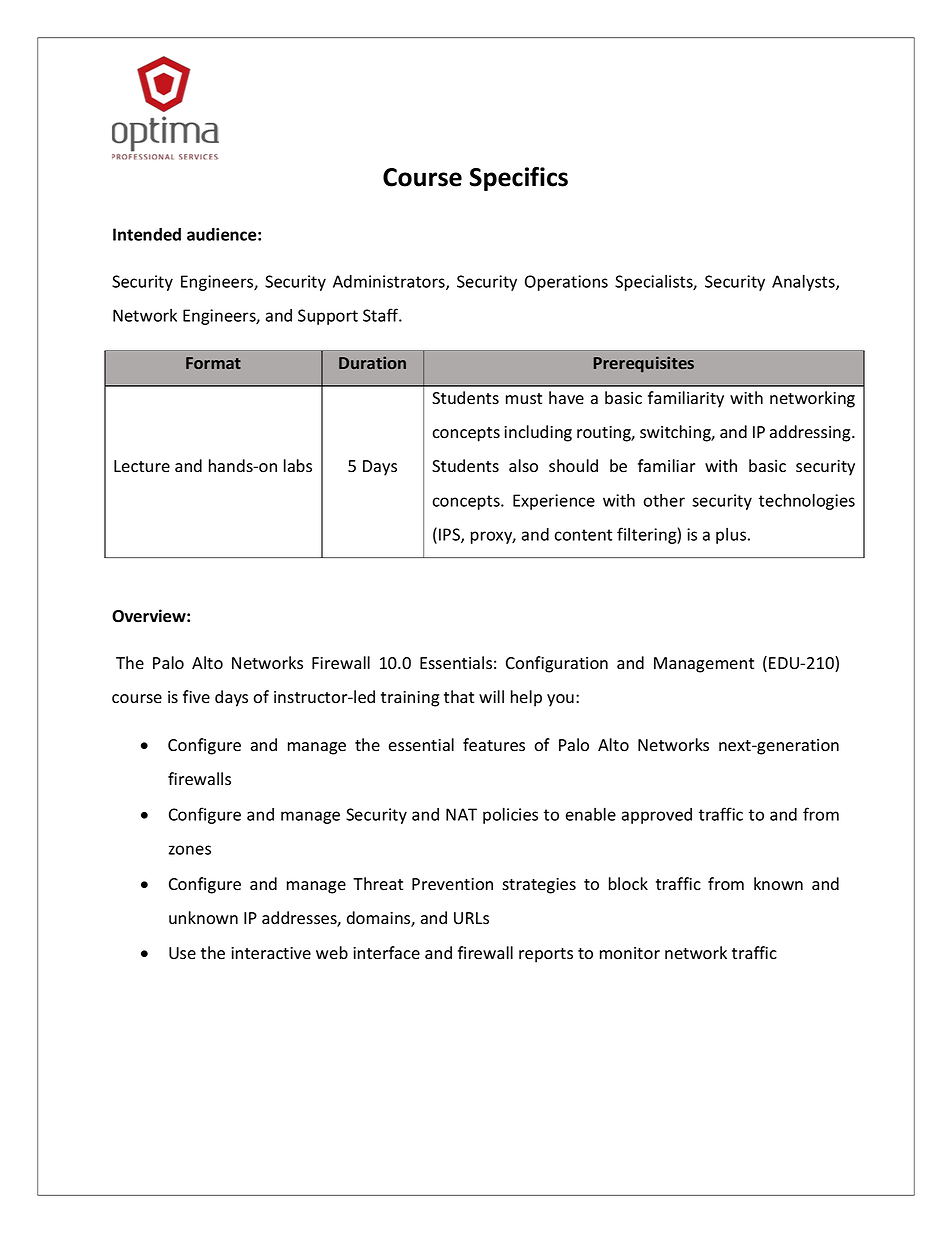 Image resolution: width=952 pixels, height=1233 pixels. Describe the element at coordinates (560, 700) in the screenshot. I see `you` at that location.
